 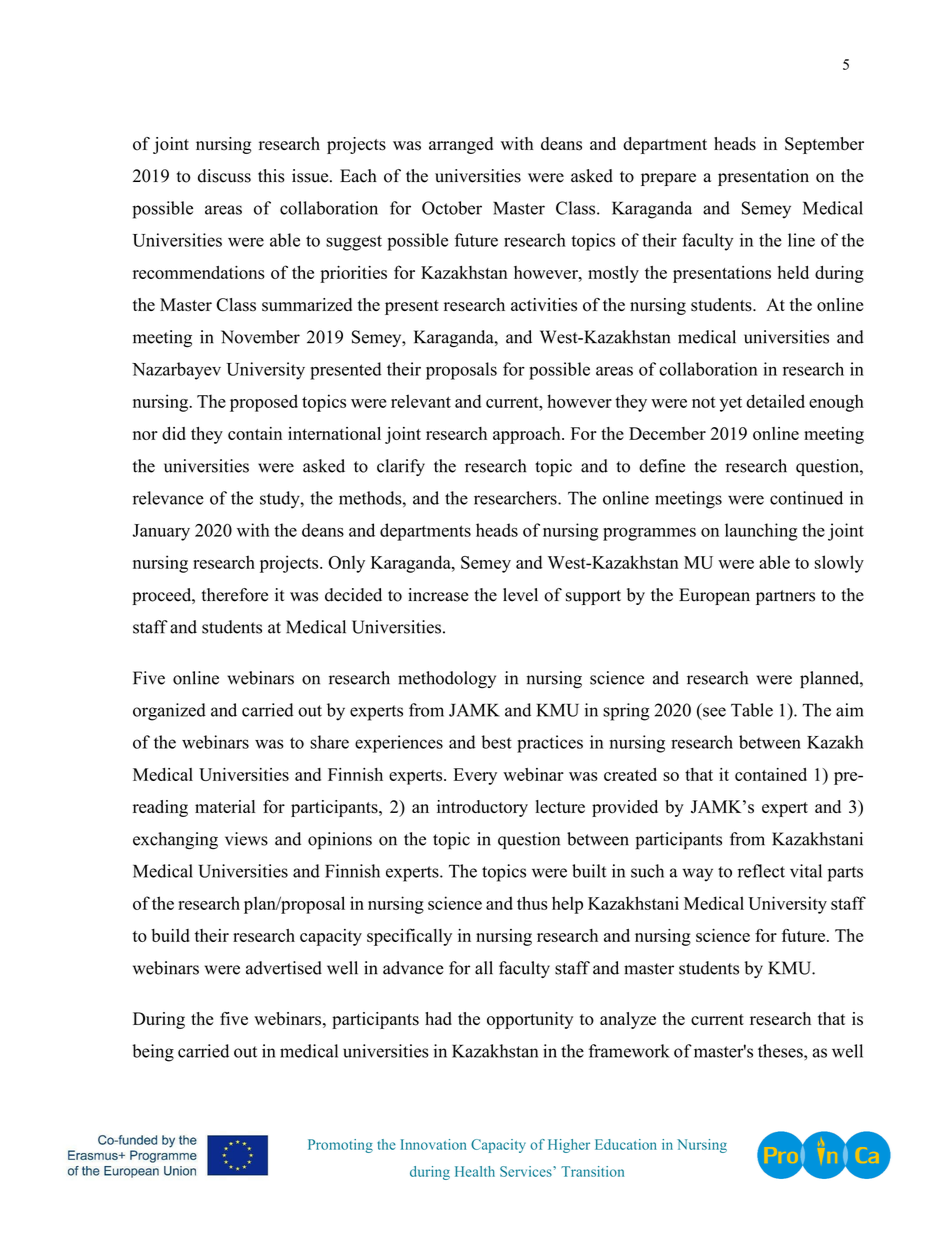 I want to click on see, so click(x=714, y=712).
